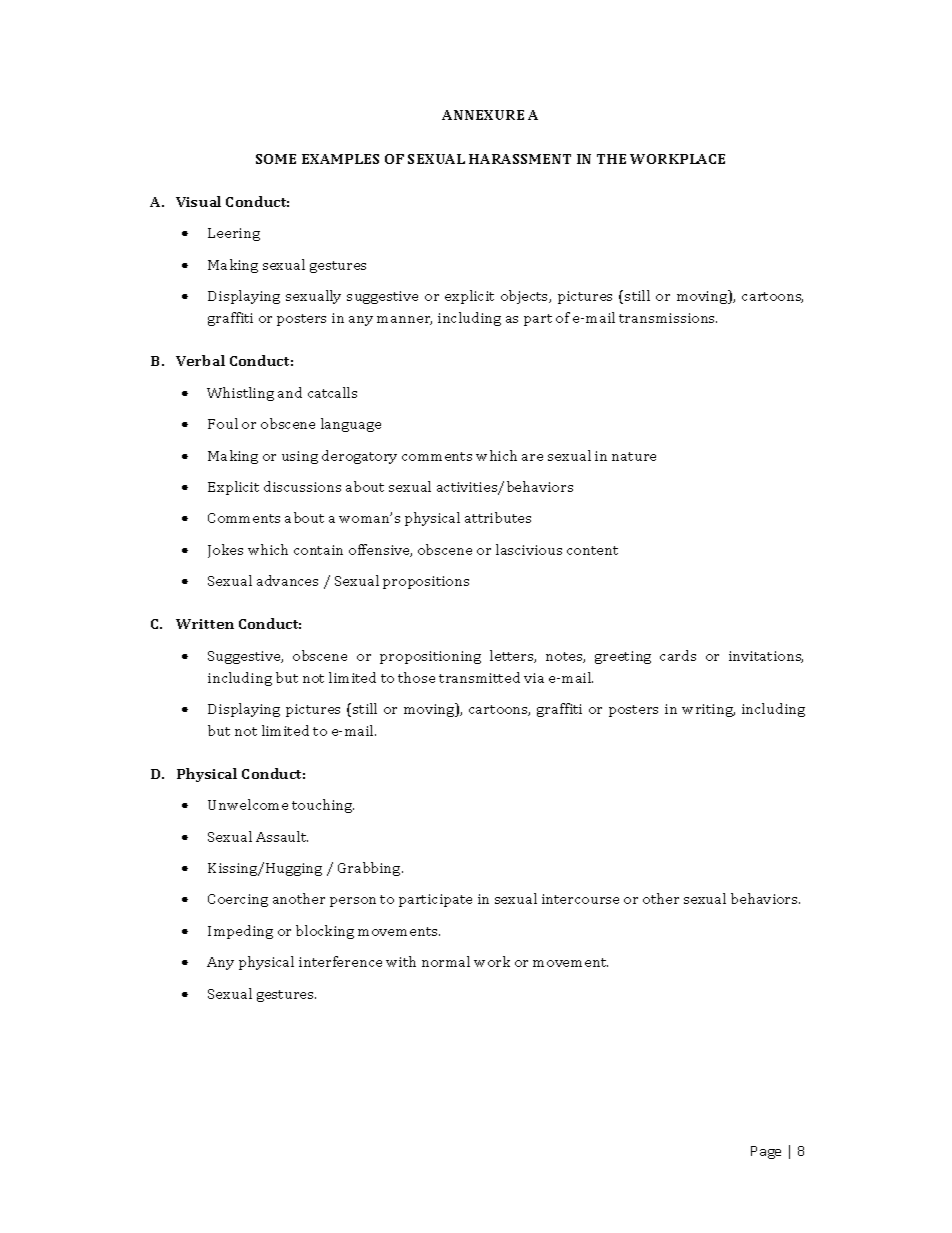 Image resolution: width=952 pixels, height=1233 pixels. What do you see at coordinates (479, 677) in the screenshot?
I see `transmitted` at bounding box center [479, 677].
